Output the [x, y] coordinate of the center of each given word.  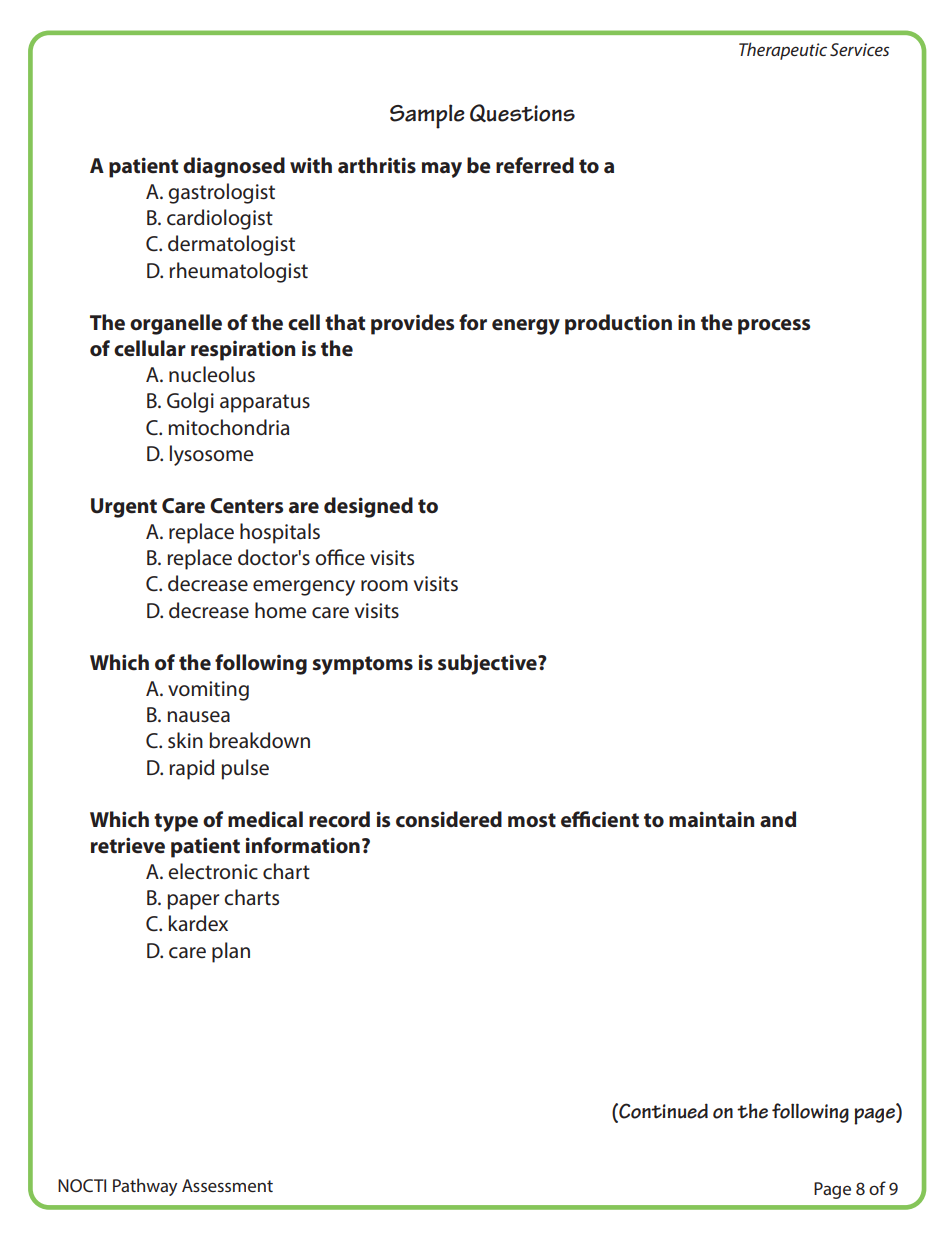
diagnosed [234, 167]
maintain [711, 819]
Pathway [145, 1187]
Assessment [227, 1185]
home [280, 610]
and [778, 819]
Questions [522, 113]
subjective [488, 664]
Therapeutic [783, 51]
